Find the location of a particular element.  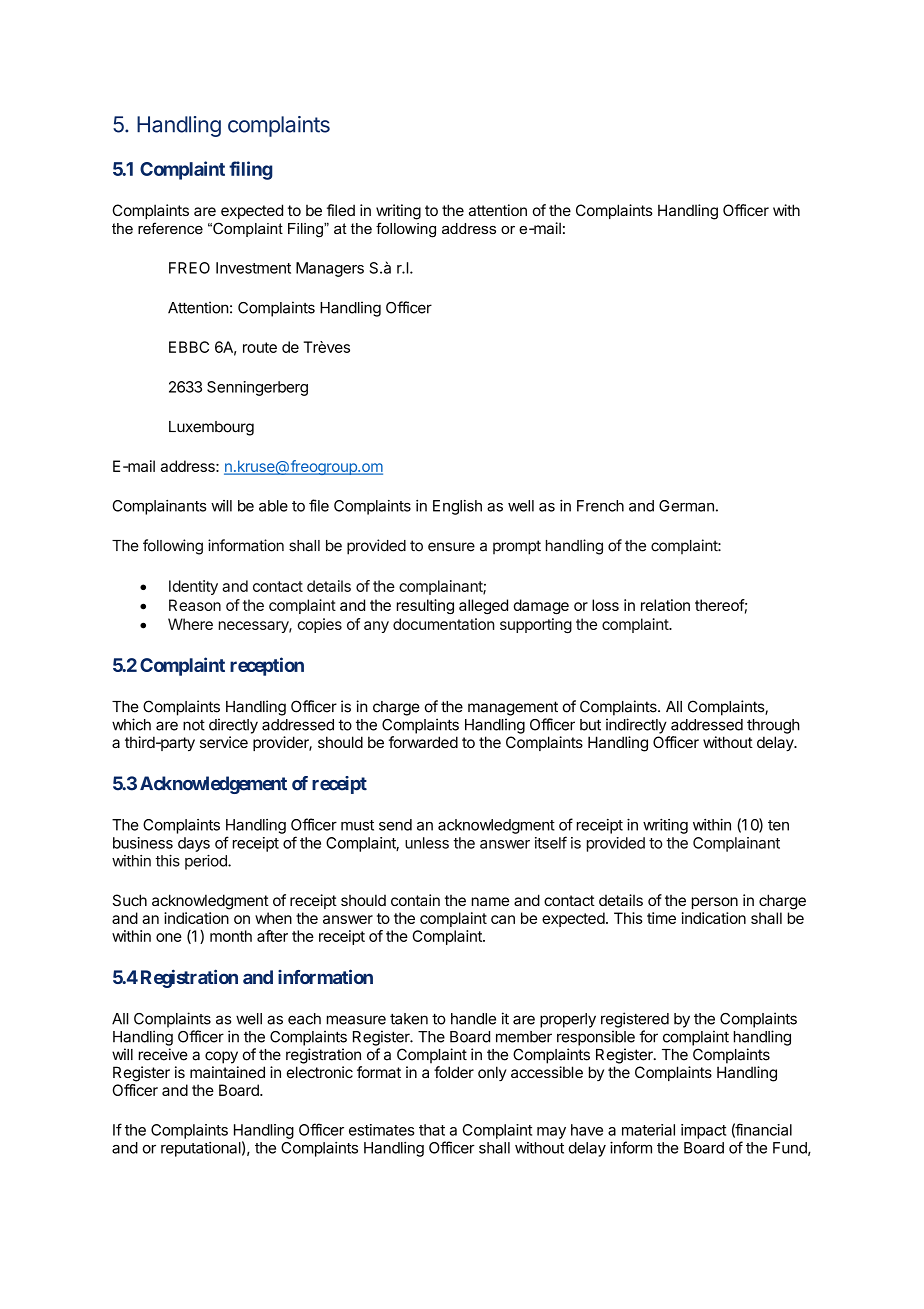

maintained is located at coordinates (227, 1072).
